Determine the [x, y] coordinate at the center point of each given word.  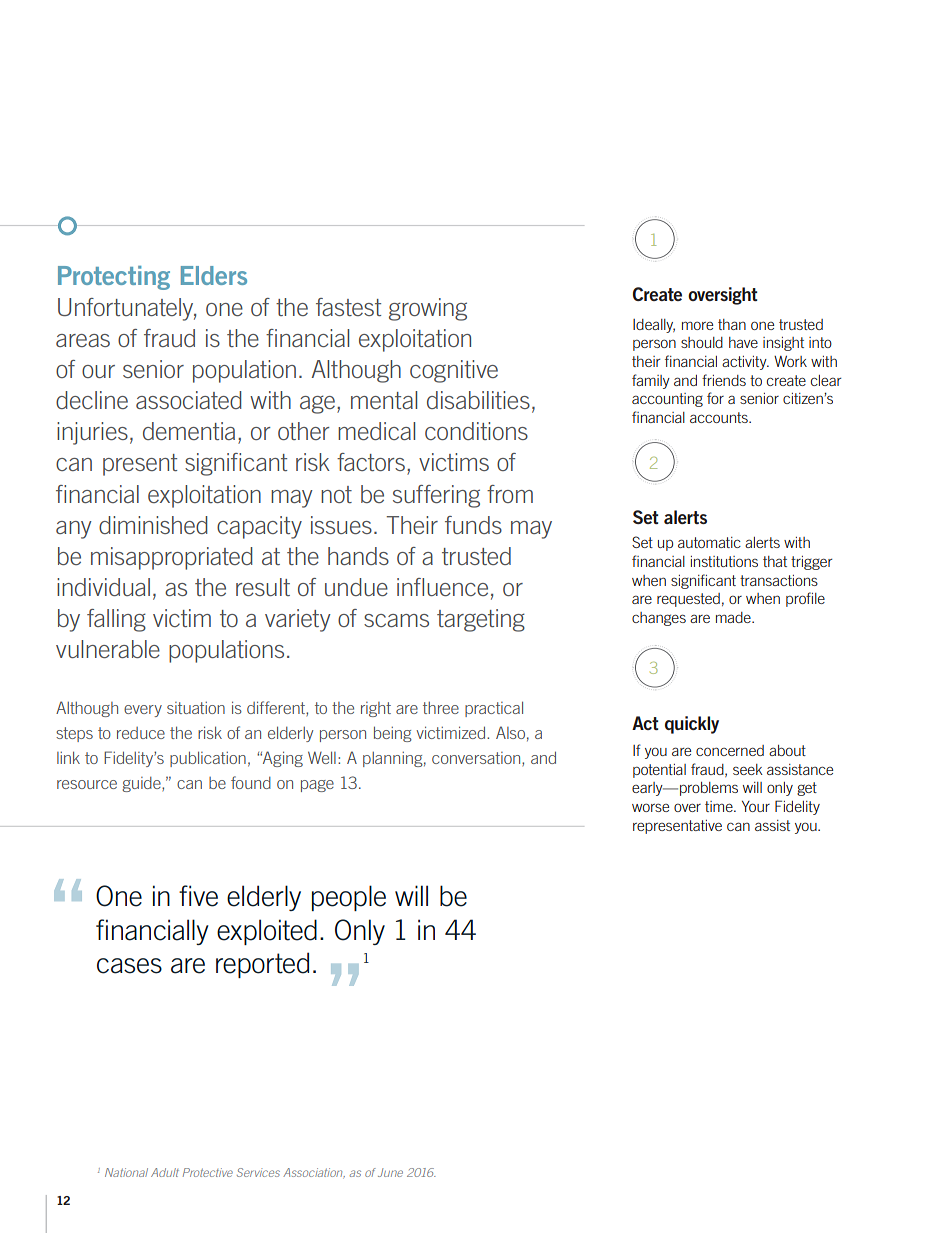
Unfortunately [127, 309]
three [441, 708]
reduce [141, 733]
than [732, 324]
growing [428, 309]
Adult [165, 1172]
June [390, 1172]
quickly [692, 725]
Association [314, 1172]
